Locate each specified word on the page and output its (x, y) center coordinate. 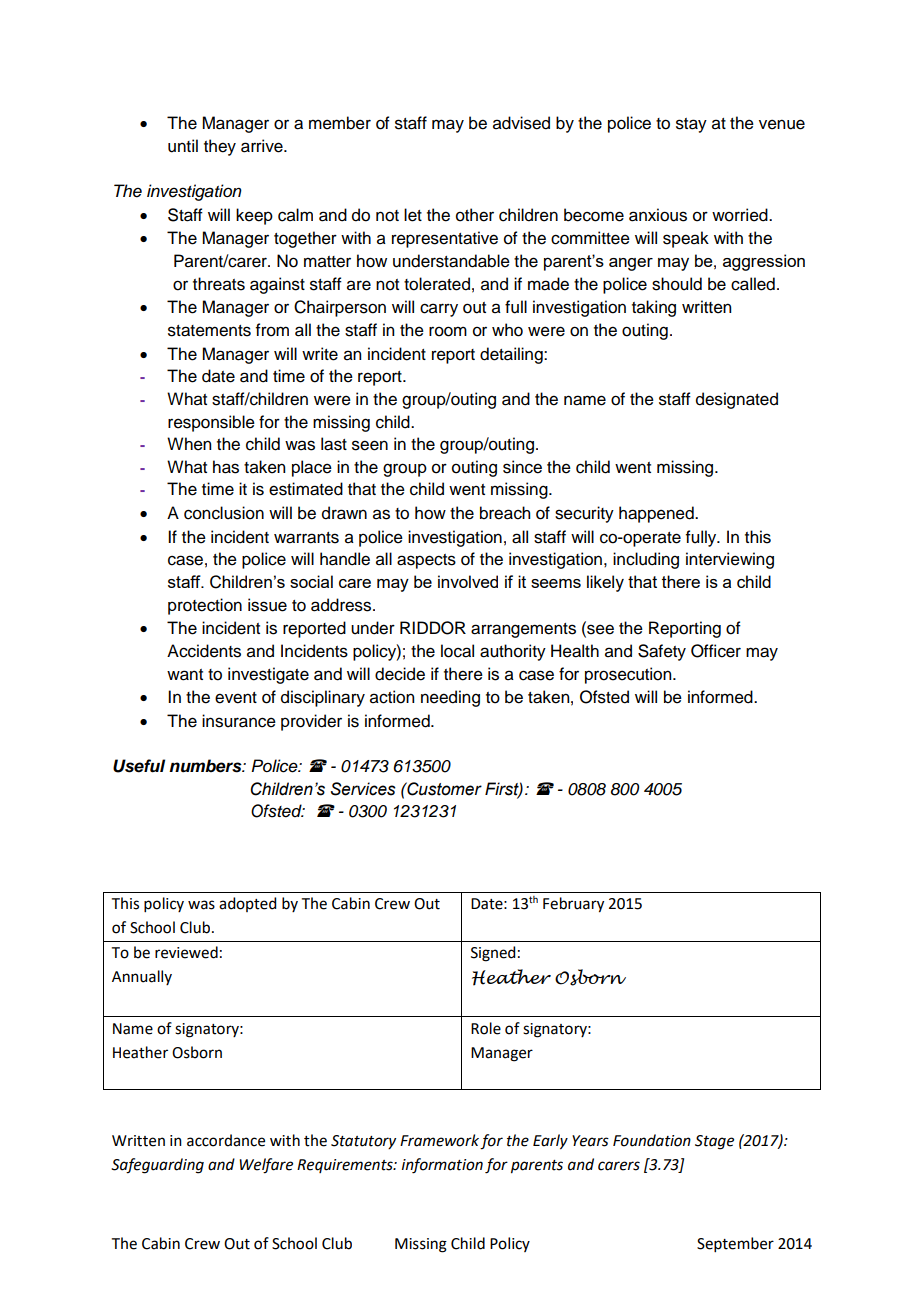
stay (691, 125)
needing (450, 698)
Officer (716, 651)
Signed (493, 954)
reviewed (186, 952)
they (220, 147)
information (442, 1166)
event (236, 698)
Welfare (266, 1166)
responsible (211, 423)
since (522, 467)
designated (737, 400)
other (475, 215)
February (573, 905)
